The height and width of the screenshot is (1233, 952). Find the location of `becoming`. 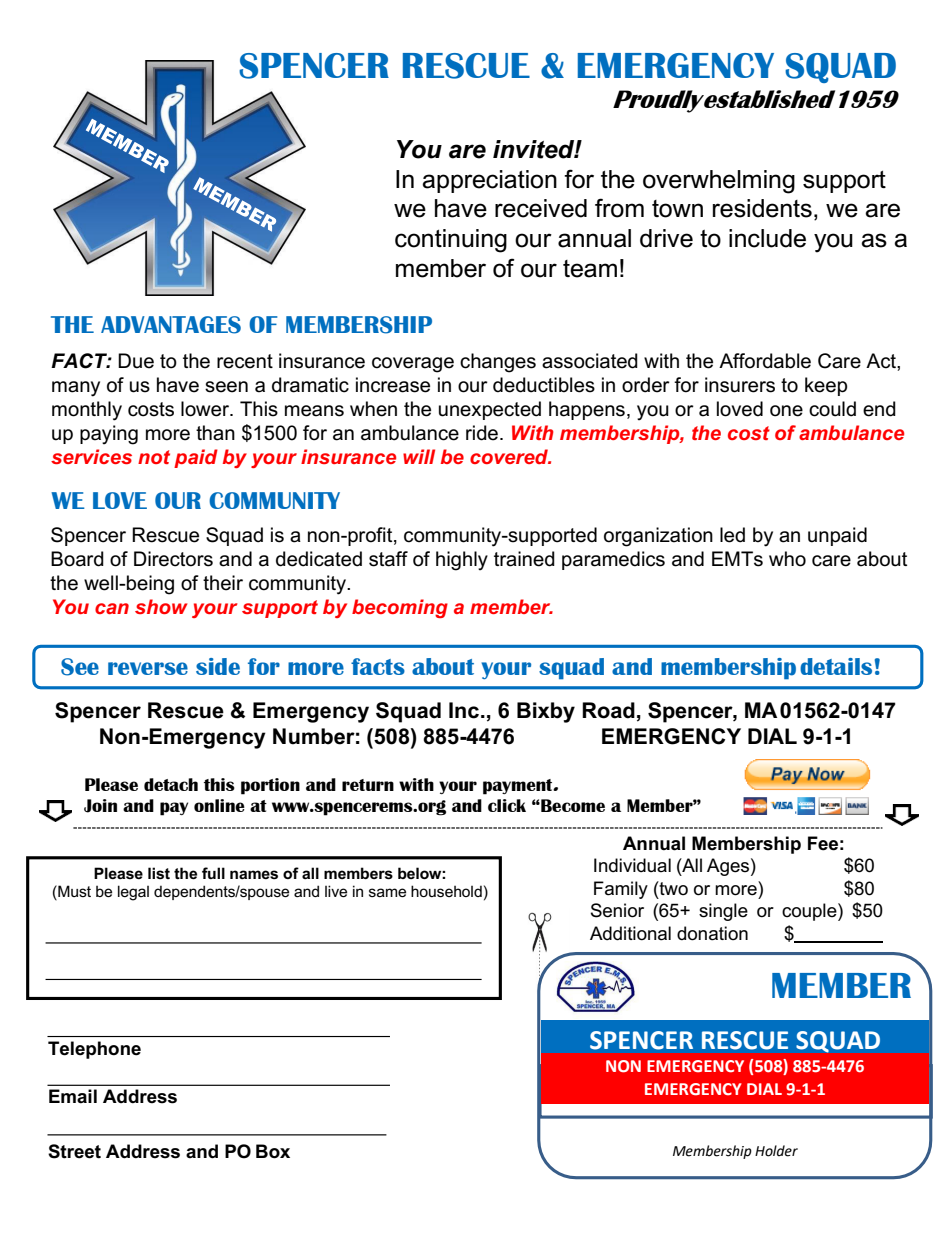

becoming is located at coordinates (400, 608).
